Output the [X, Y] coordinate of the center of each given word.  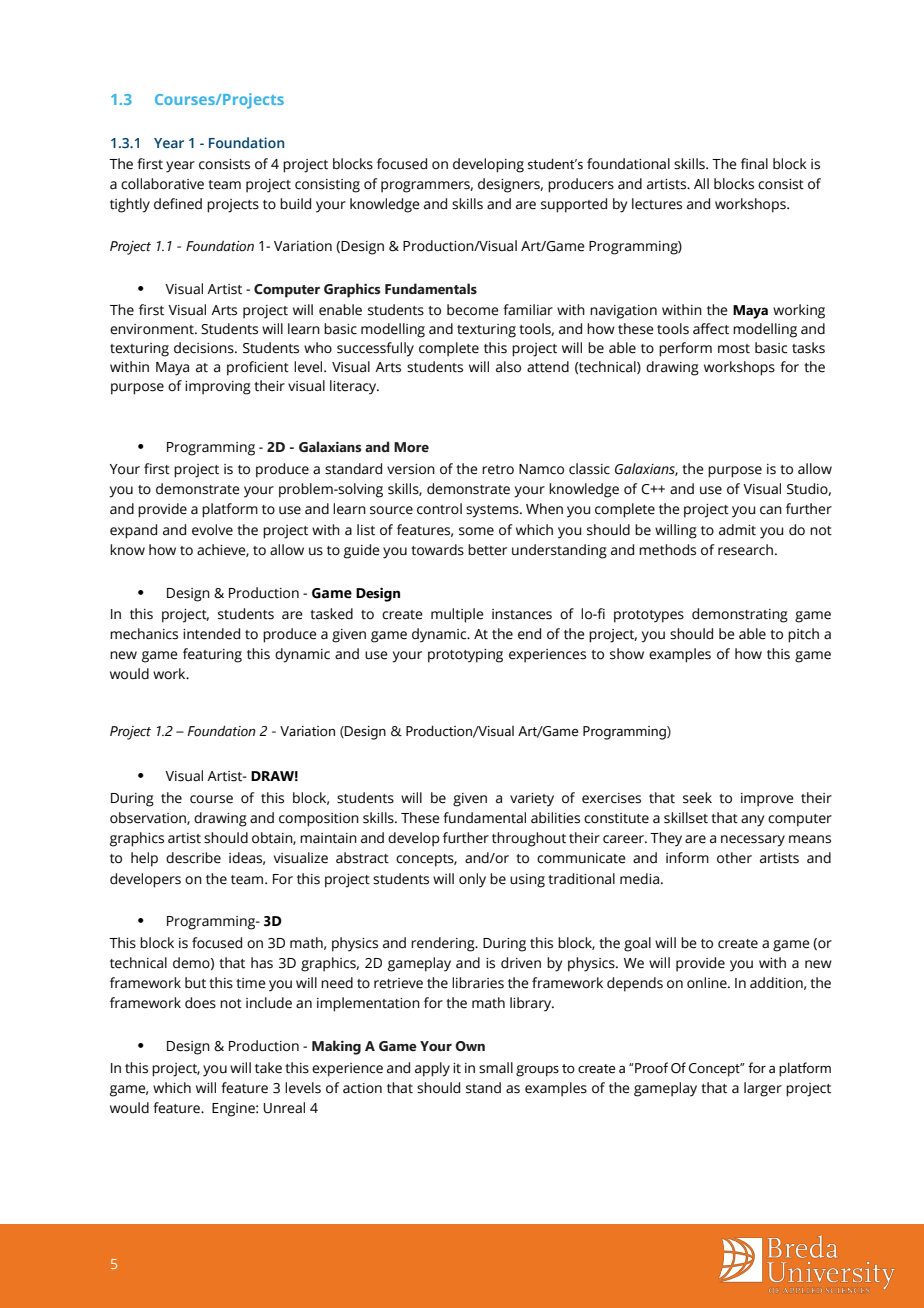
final [754, 164]
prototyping [465, 656]
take [268, 1068]
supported [574, 205]
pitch [803, 635]
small [496, 1068]
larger [763, 1089]
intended [211, 634]
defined [178, 204]
